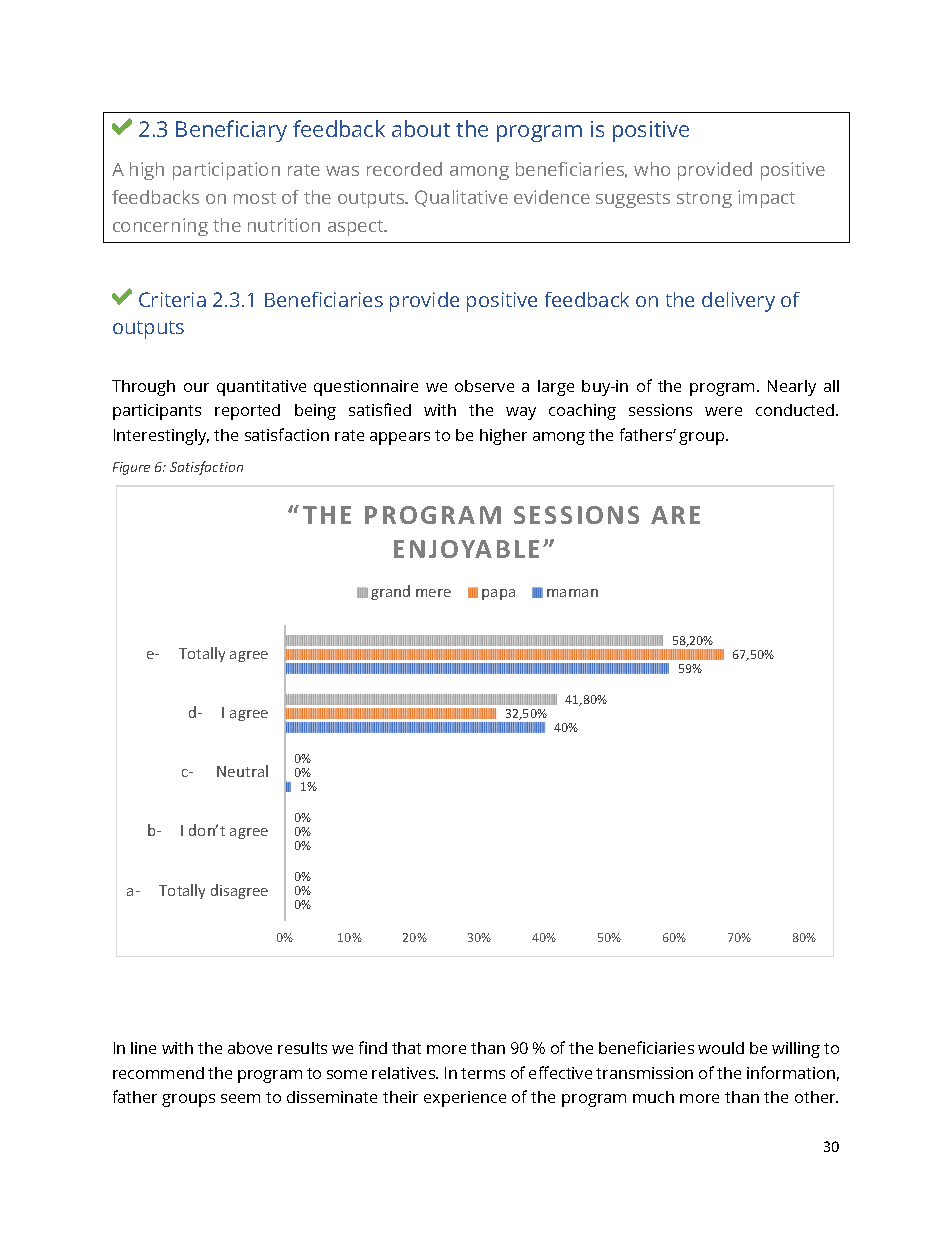 Image resolution: width=952 pixels, height=1233 pixels. I want to click on Qualitative, so click(461, 198).
